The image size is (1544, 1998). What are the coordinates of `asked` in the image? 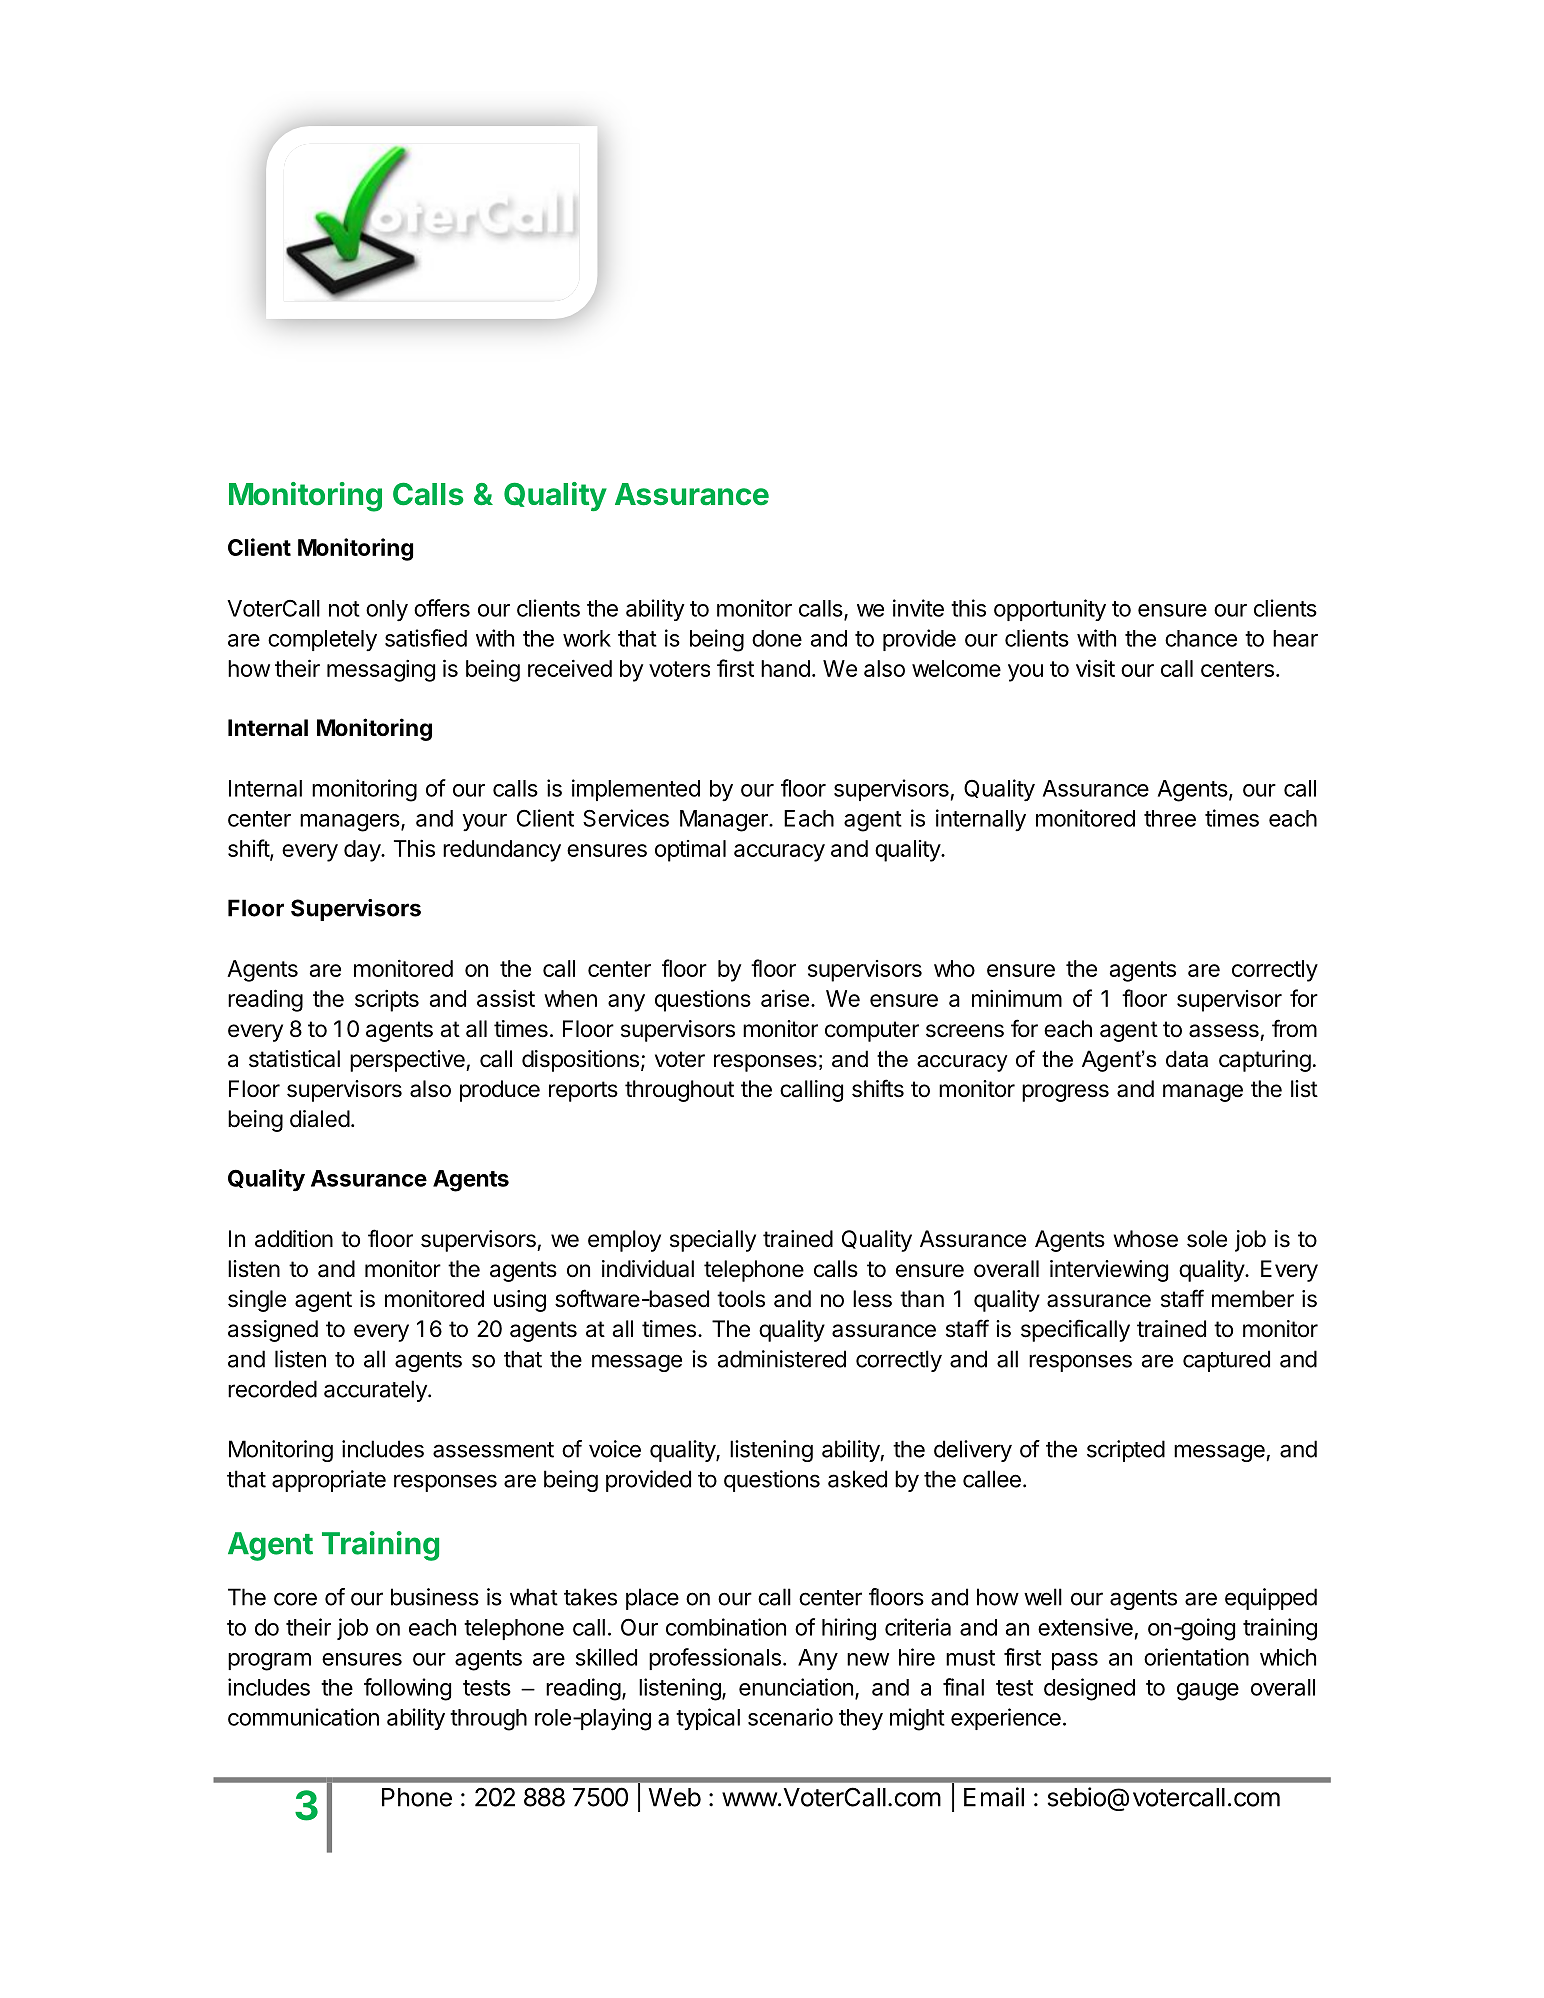 It's located at (857, 1479).
